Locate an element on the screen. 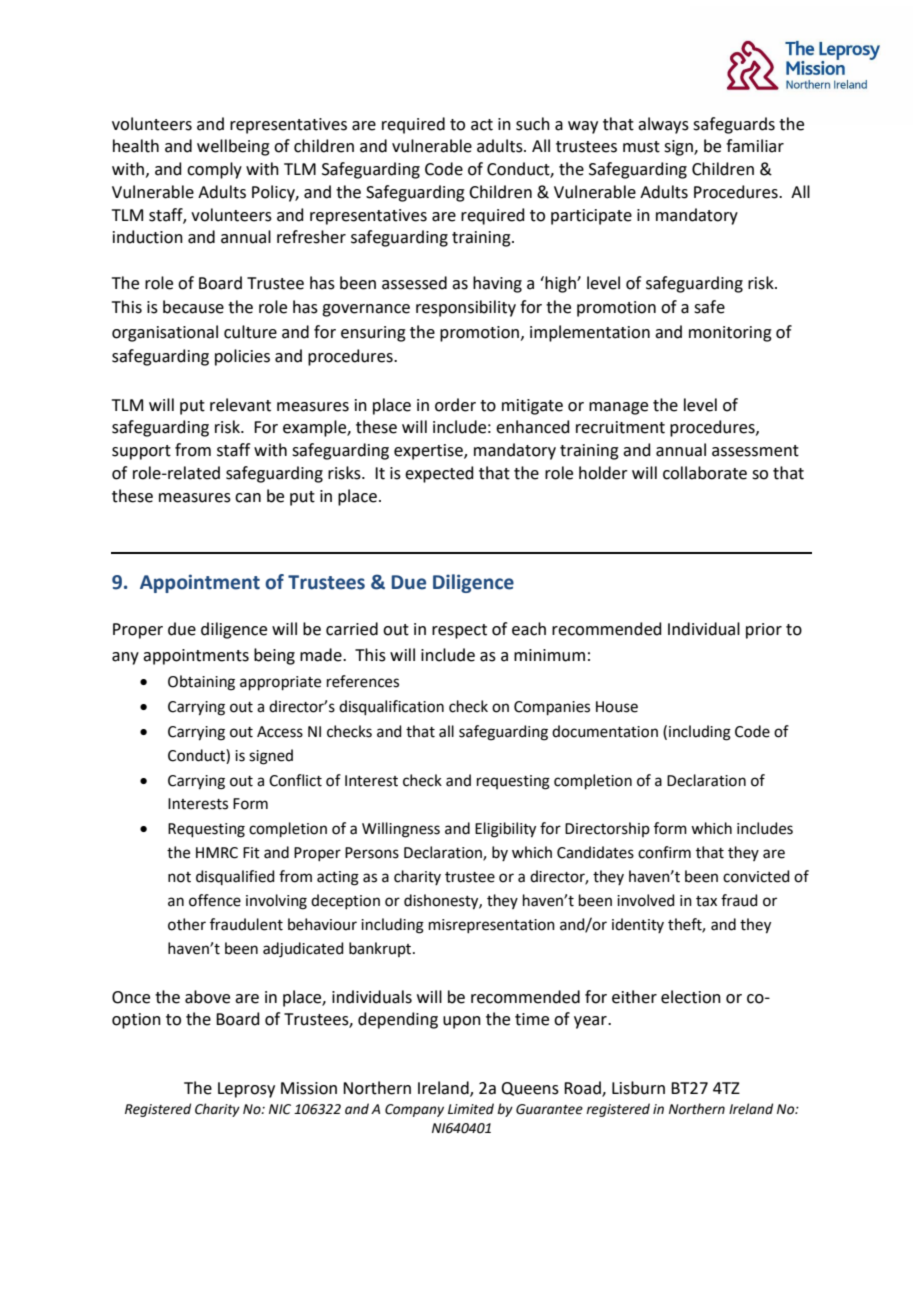  expected is located at coordinates (439, 474).
